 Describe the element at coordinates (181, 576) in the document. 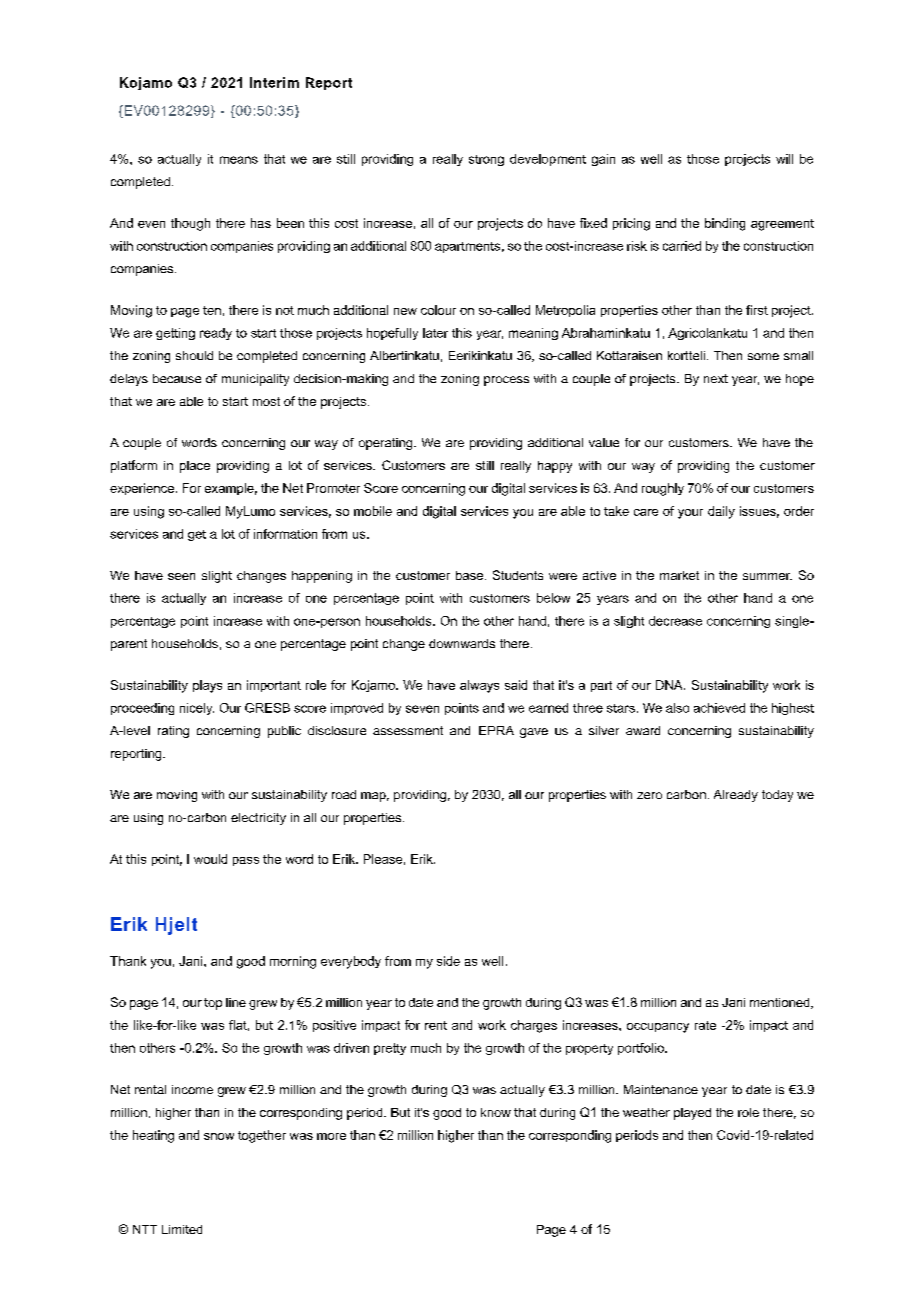

I see `seen` at that location.
